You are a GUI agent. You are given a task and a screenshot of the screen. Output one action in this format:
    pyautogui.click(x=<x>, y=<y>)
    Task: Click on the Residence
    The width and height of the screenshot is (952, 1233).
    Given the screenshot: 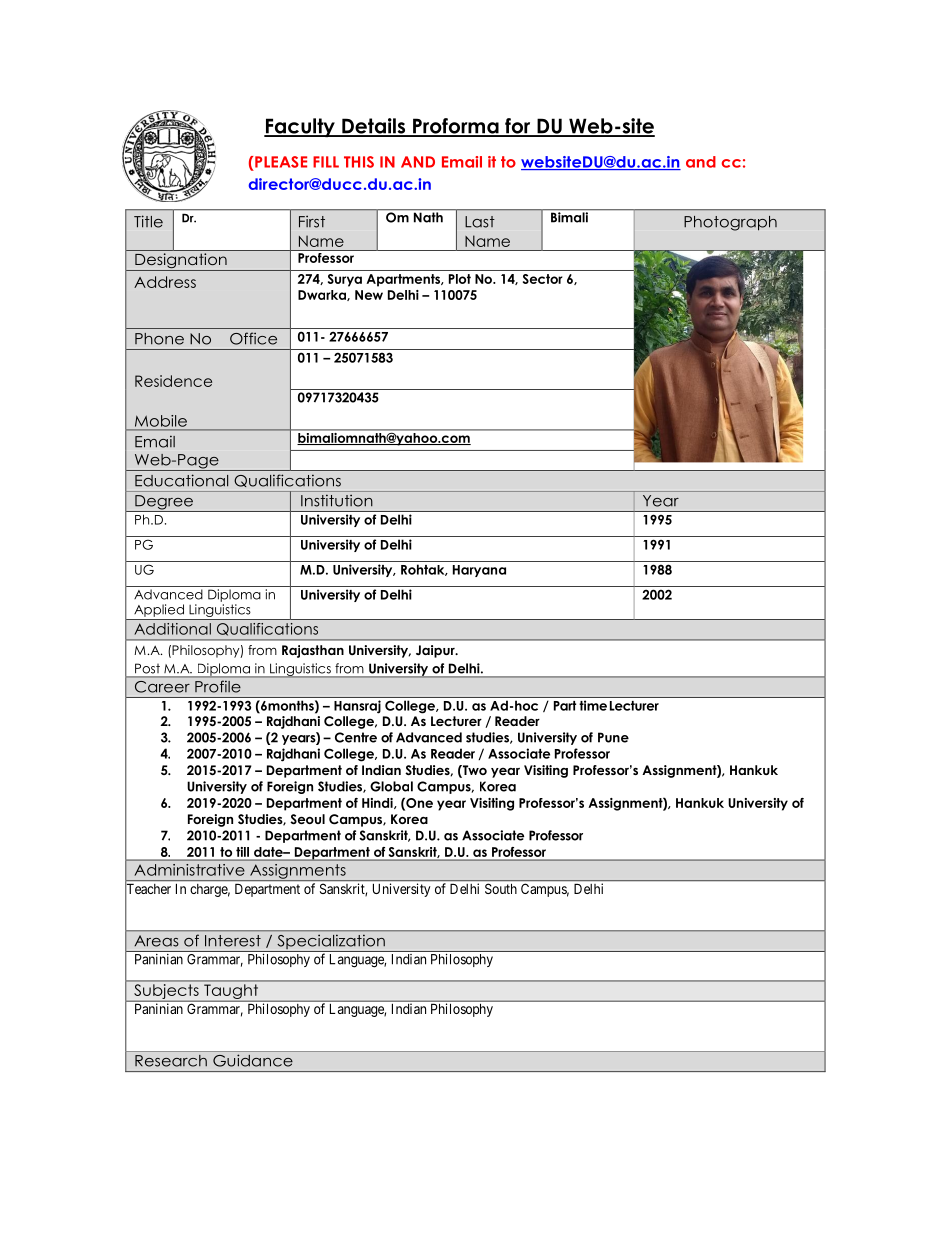 What is the action you would take?
    pyautogui.click(x=173, y=381)
